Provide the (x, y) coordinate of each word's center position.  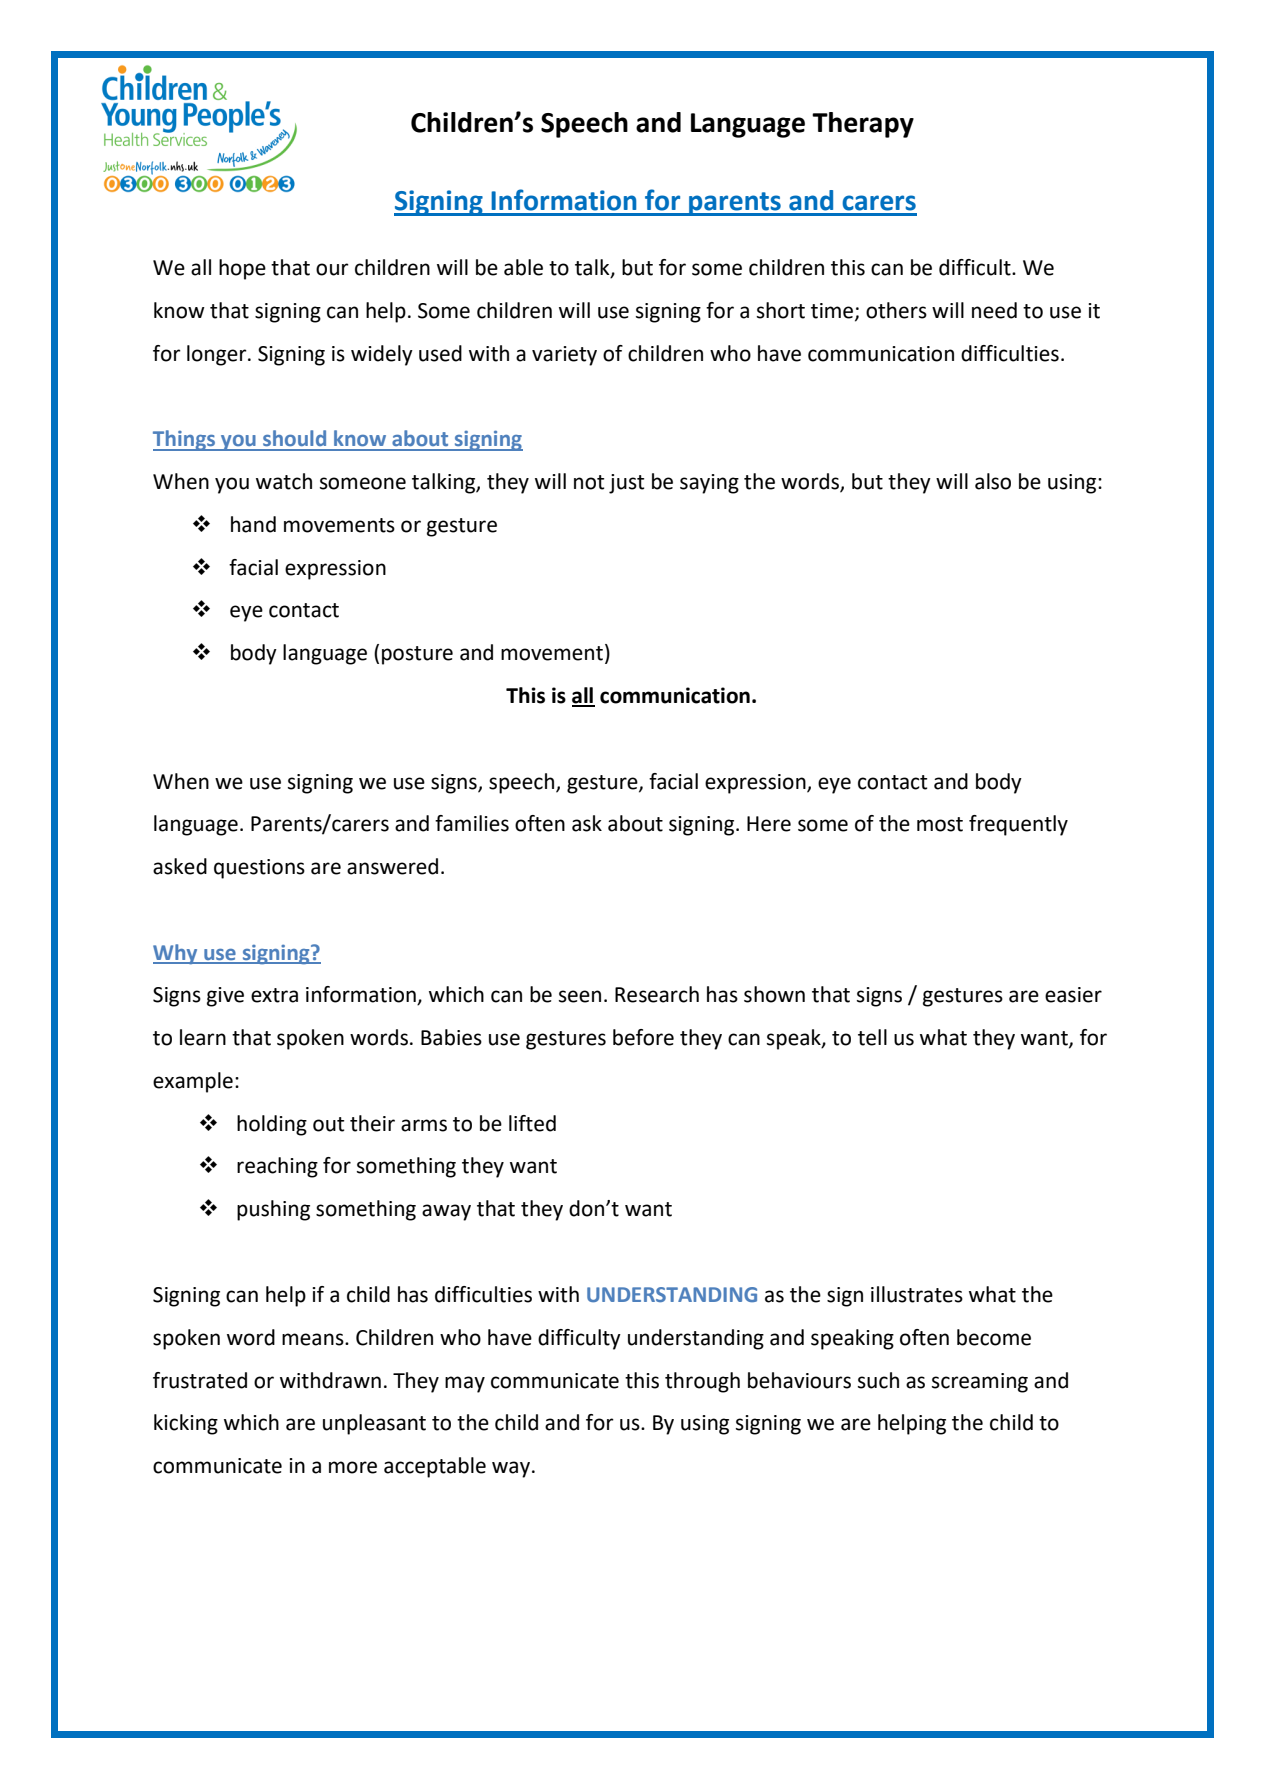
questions (259, 869)
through (702, 1382)
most (940, 824)
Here (769, 824)
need (994, 310)
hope (242, 269)
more (353, 1467)
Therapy (863, 125)
